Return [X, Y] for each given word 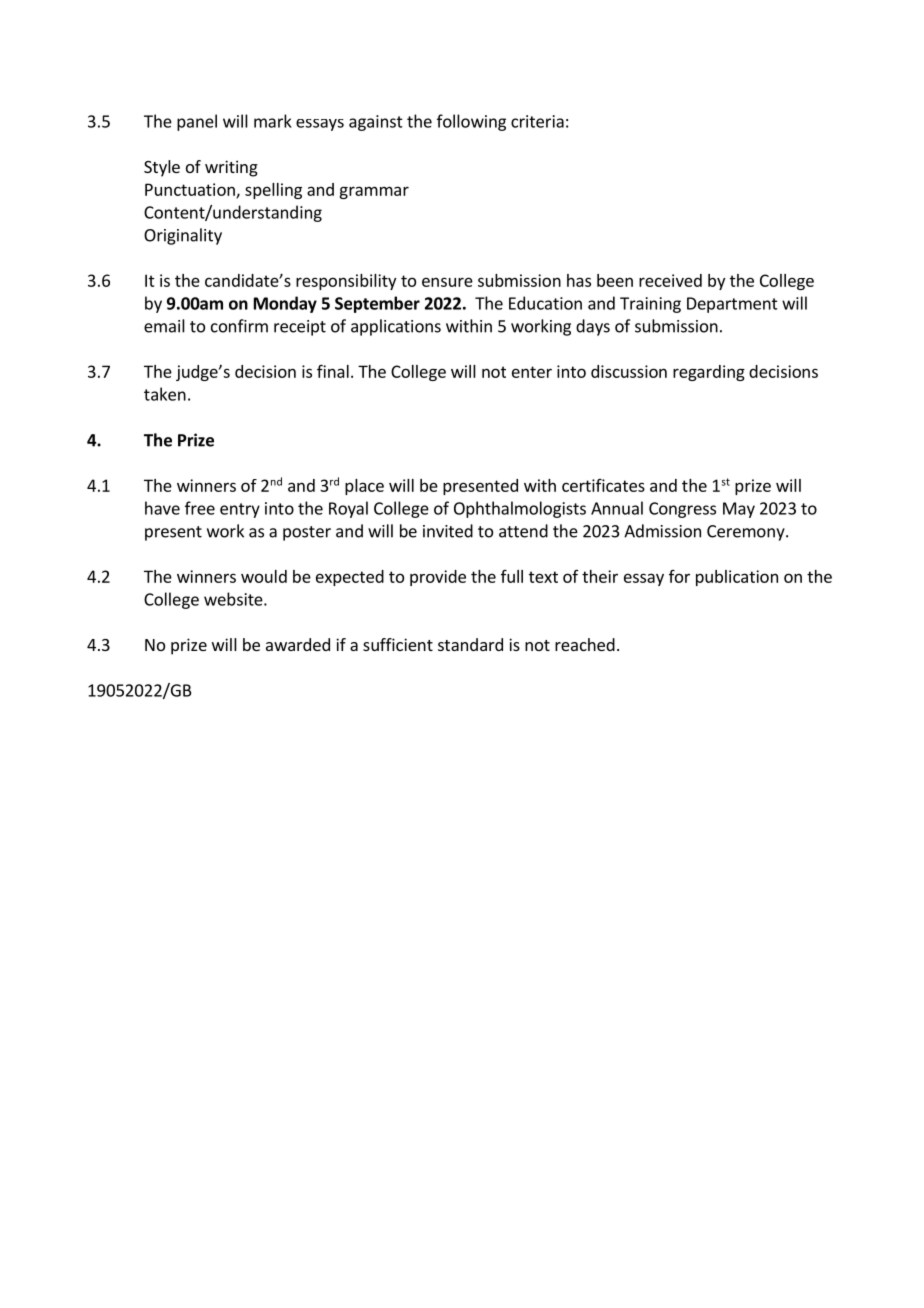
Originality [183, 236]
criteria [537, 121]
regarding [709, 373]
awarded [298, 644]
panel [197, 122]
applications [396, 327]
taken [165, 394]
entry [240, 510]
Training [650, 305]
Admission [662, 531]
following [471, 122]
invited [448, 531]
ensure [447, 282]
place [364, 487]
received [670, 280]
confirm [239, 326]
